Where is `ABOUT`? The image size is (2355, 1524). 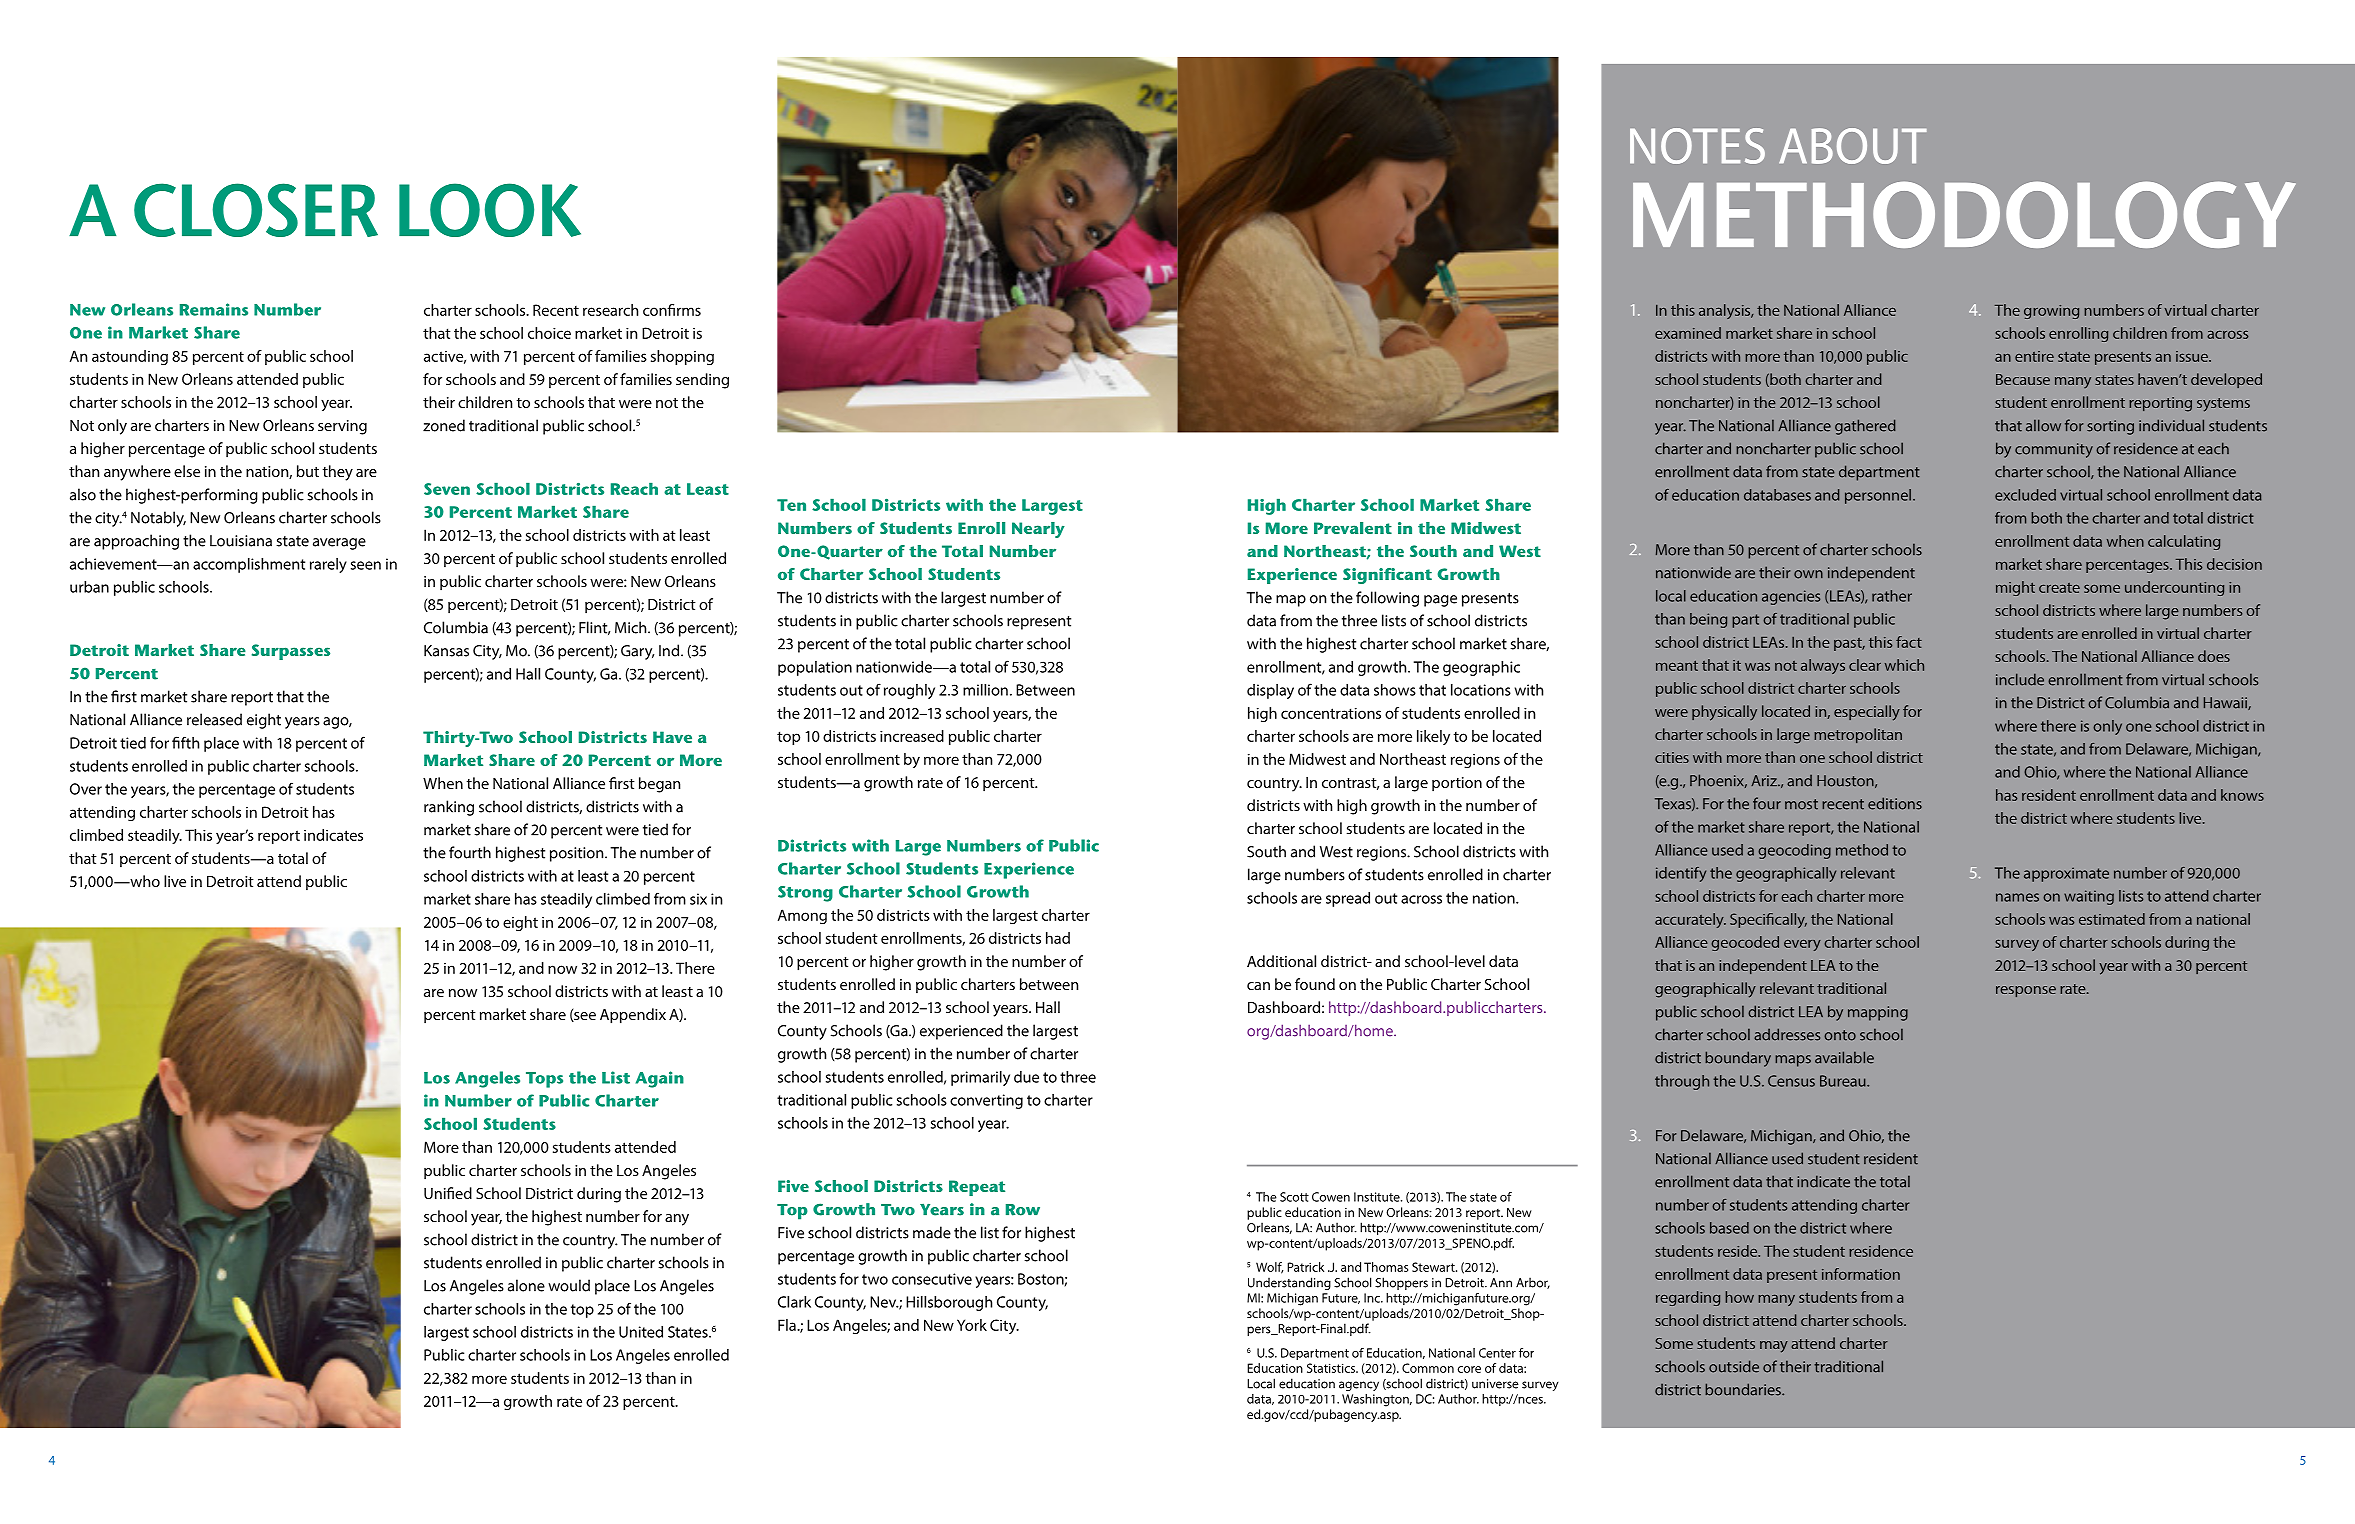
ABOUT is located at coordinates (1853, 146).
